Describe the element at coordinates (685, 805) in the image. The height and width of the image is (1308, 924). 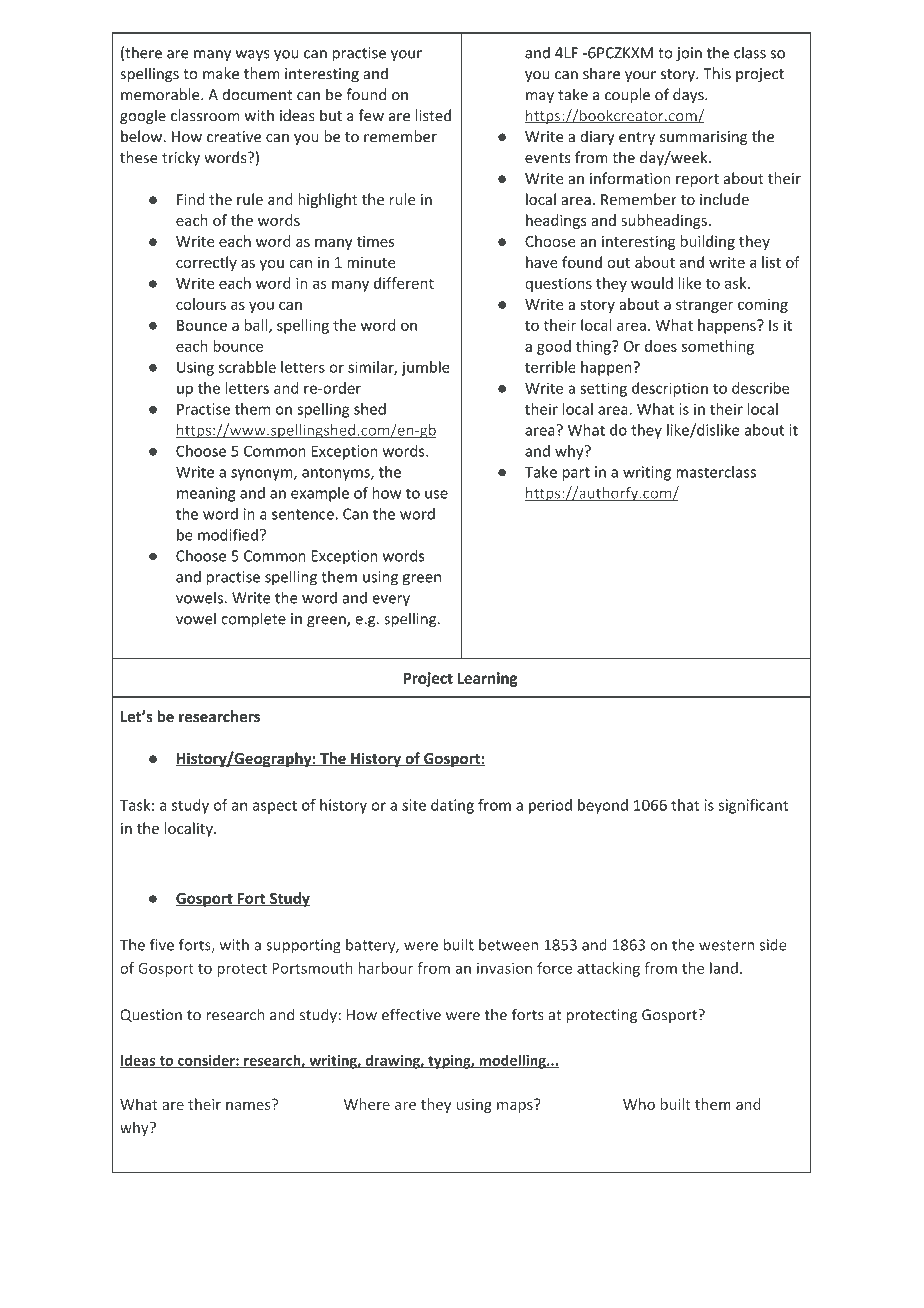
I see `that` at that location.
